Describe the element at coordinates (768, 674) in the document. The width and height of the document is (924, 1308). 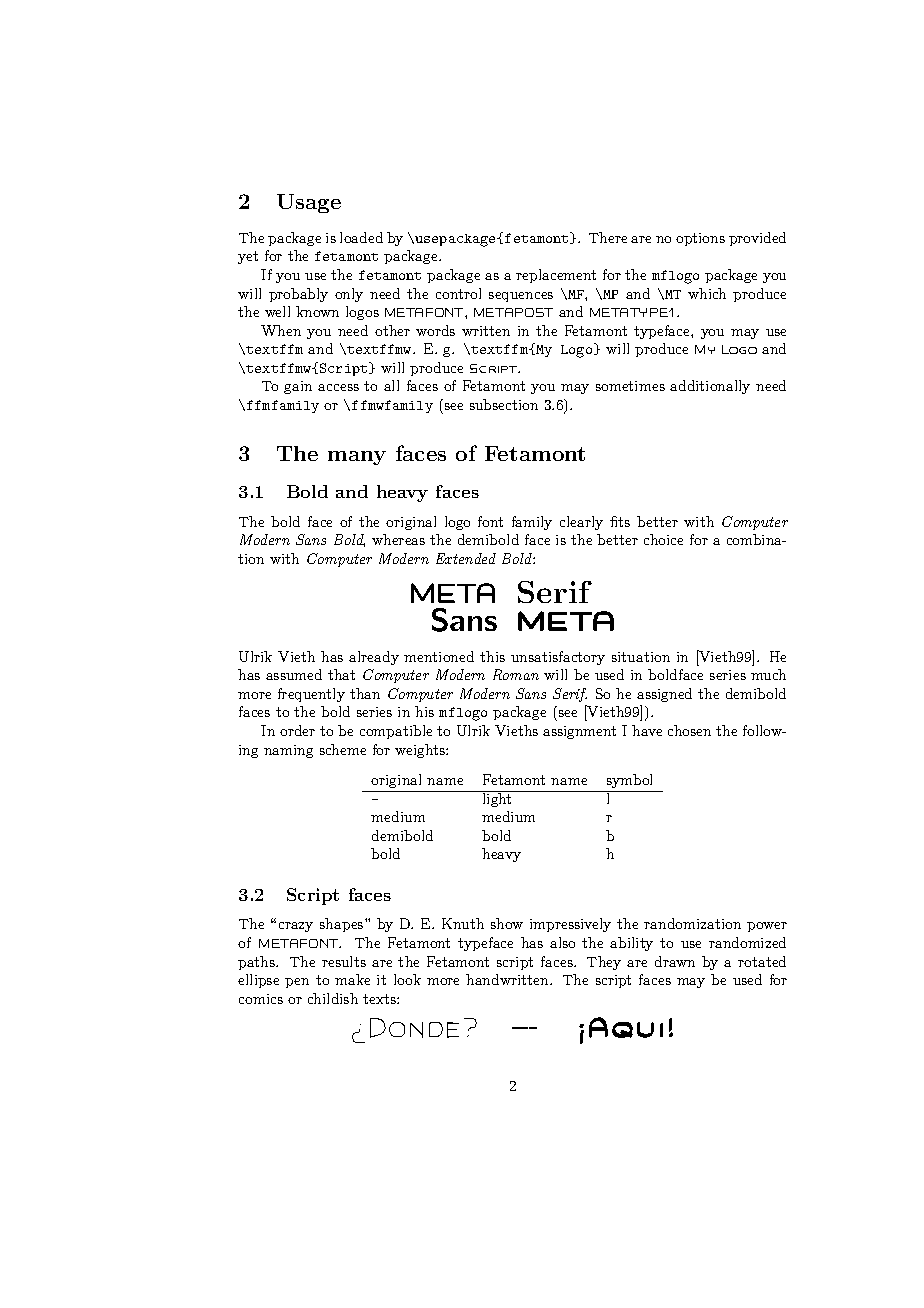
I see `much` at that location.
